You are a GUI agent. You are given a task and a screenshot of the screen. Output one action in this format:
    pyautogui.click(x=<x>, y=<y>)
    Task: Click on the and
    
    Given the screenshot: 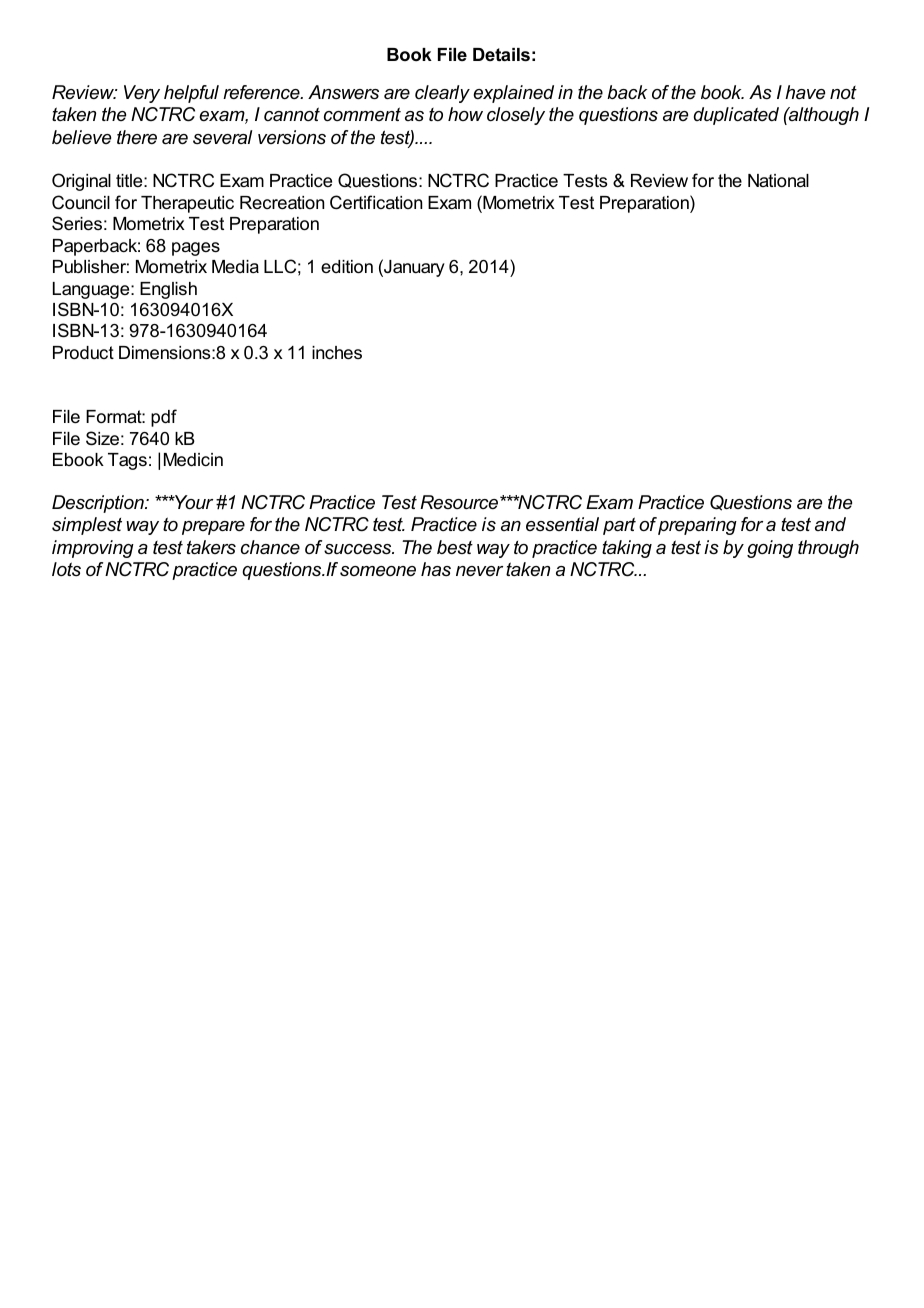 What is the action you would take?
    pyautogui.click(x=830, y=524)
